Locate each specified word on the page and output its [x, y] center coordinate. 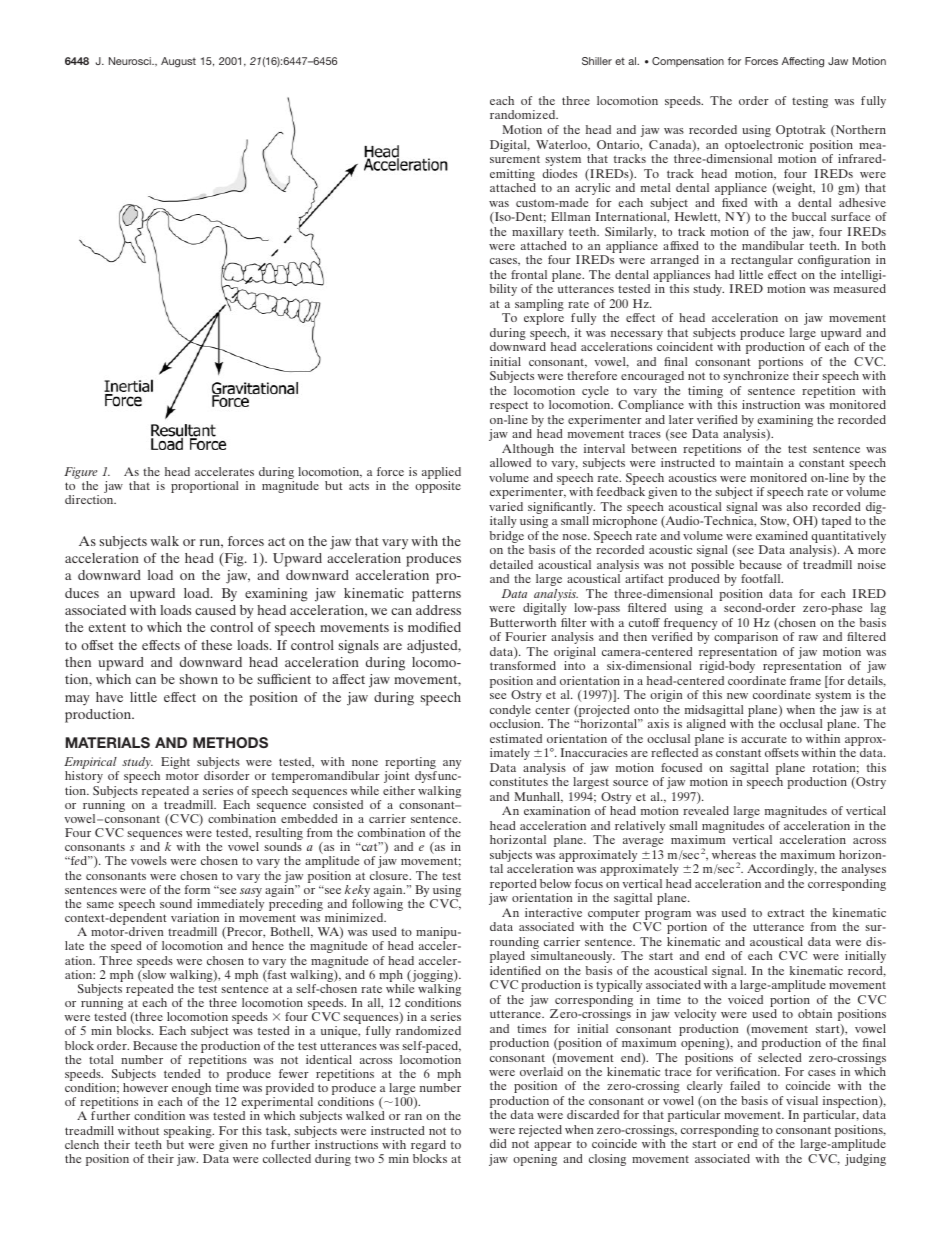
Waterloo [562, 145]
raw [808, 638]
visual [802, 1100]
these [216, 645]
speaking [189, 1133]
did [498, 1143]
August [178, 62]
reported [513, 886]
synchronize [756, 377]
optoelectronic [764, 146]
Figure [80, 474]
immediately [230, 906]
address [438, 610]
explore [544, 319]
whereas [734, 854]
